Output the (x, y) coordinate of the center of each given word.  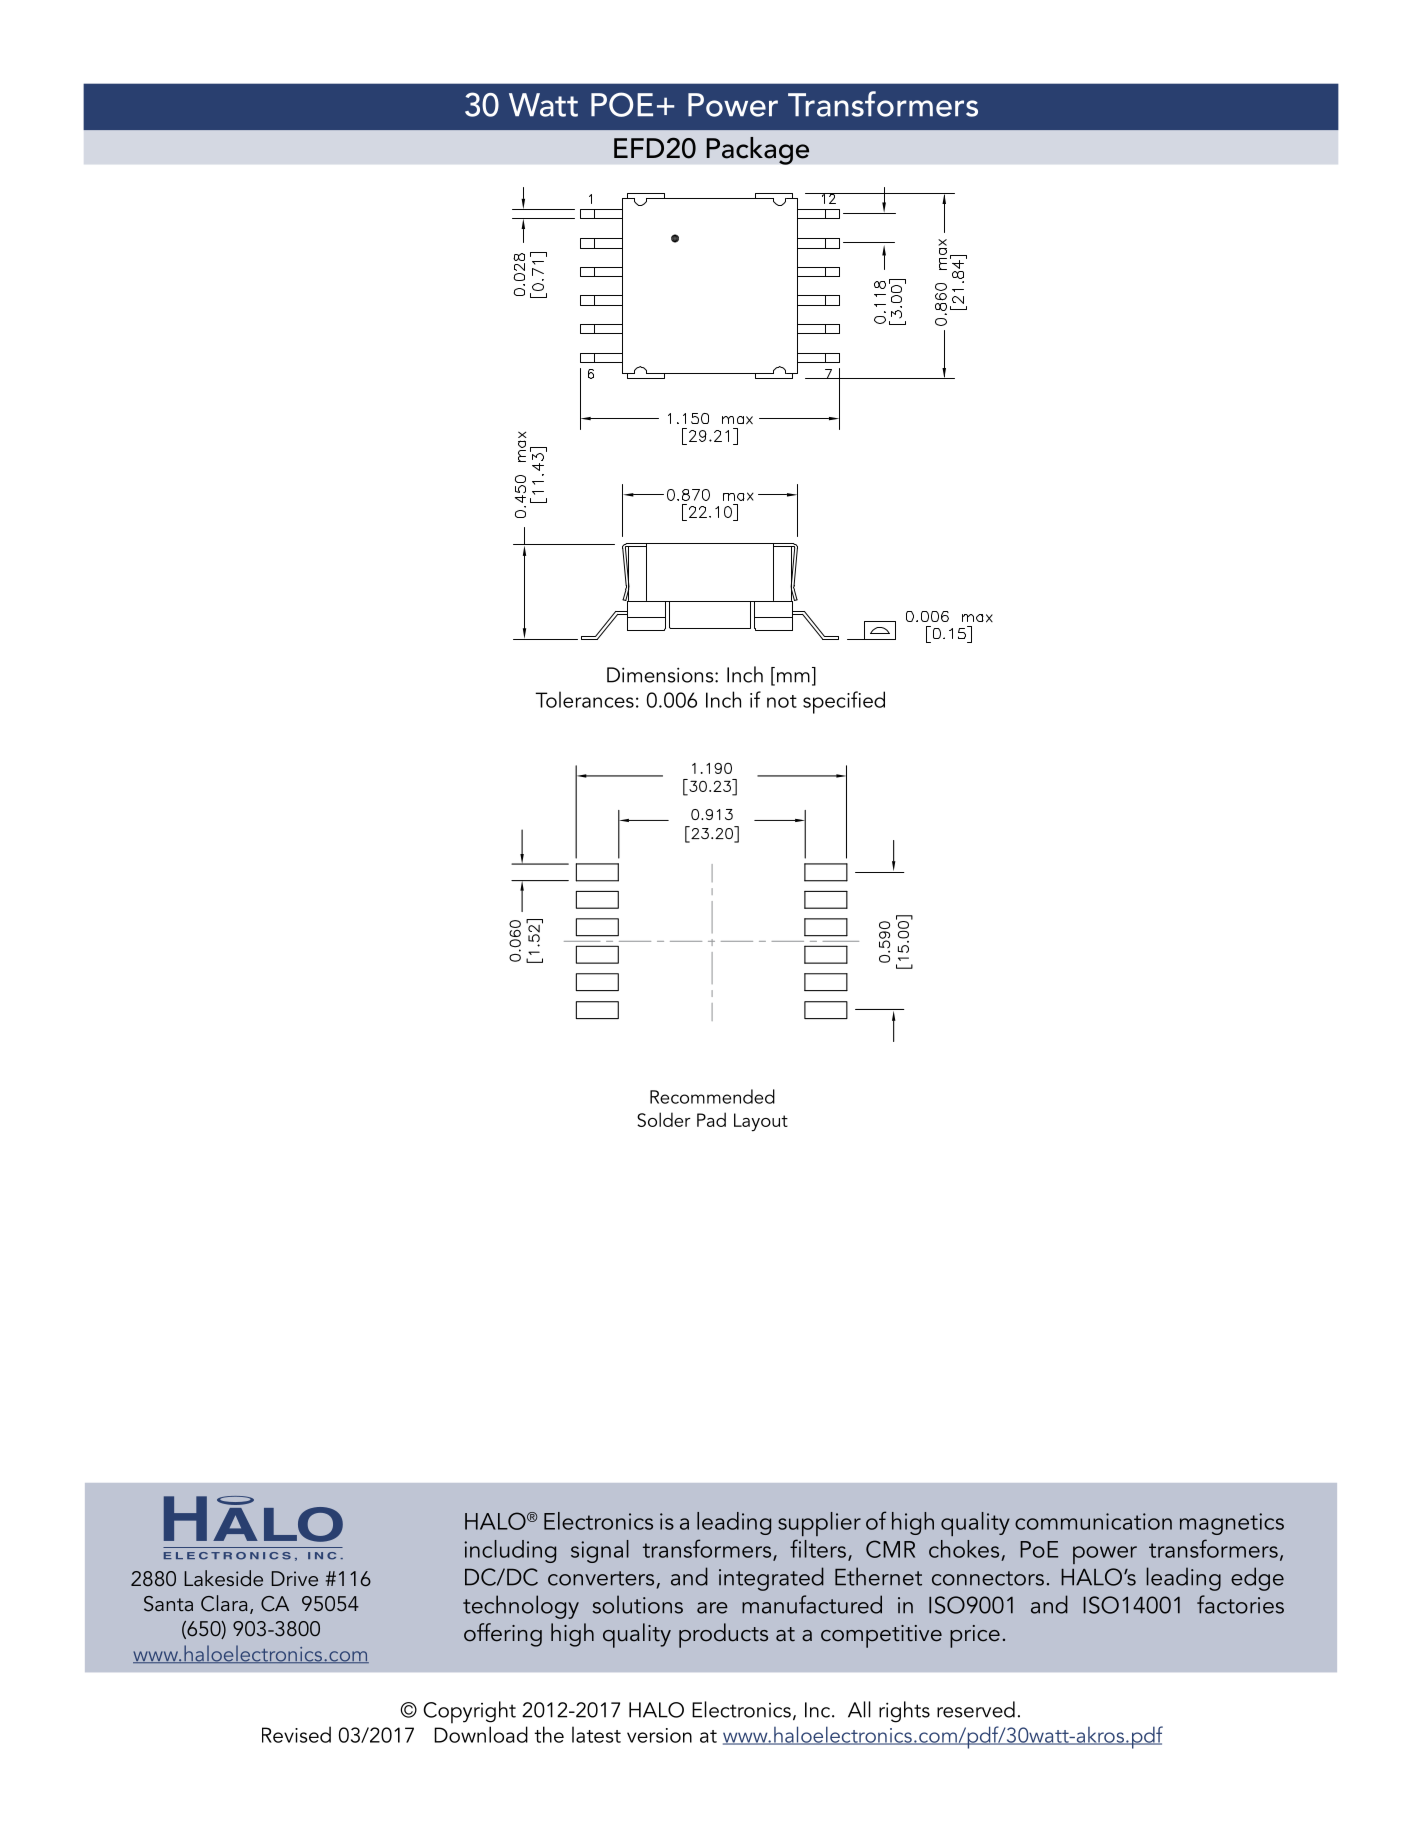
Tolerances (584, 699)
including (510, 1551)
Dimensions (661, 675)
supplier (819, 1524)
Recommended (712, 1096)
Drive (295, 1578)
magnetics (1232, 1524)
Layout (761, 1122)
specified (844, 702)
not (782, 701)
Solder (664, 1119)
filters (818, 1548)
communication (1093, 1521)
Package (757, 151)
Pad (711, 1119)
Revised (296, 1734)
